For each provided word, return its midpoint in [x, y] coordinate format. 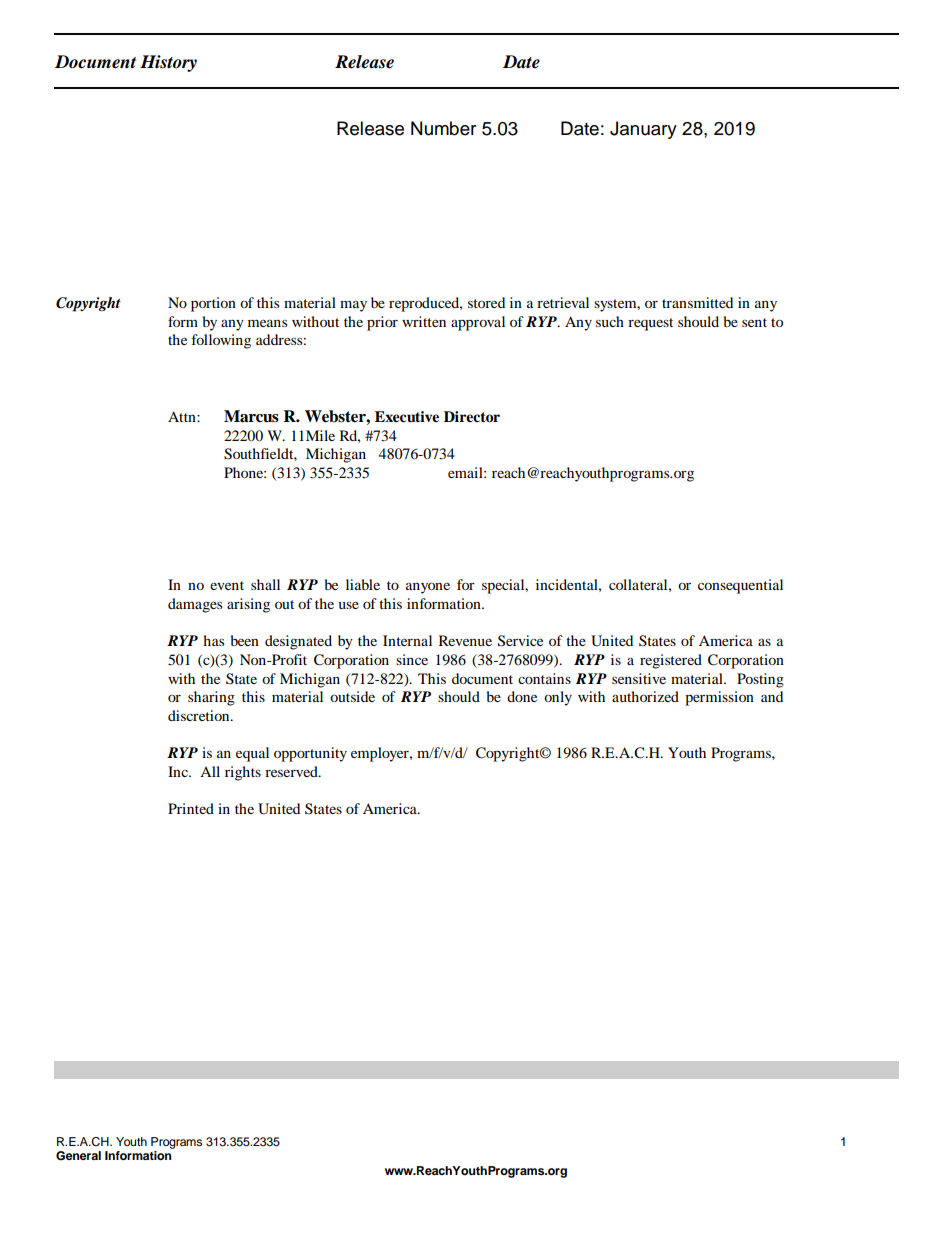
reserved [292, 771]
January [643, 130]
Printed [191, 808]
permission [719, 698]
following [221, 341]
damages [195, 605]
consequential [740, 586]
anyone [428, 588]
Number [443, 128]
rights [243, 773]
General [78, 1156]
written [424, 321]
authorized [645, 696]
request [650, 324]
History [168, 63]
